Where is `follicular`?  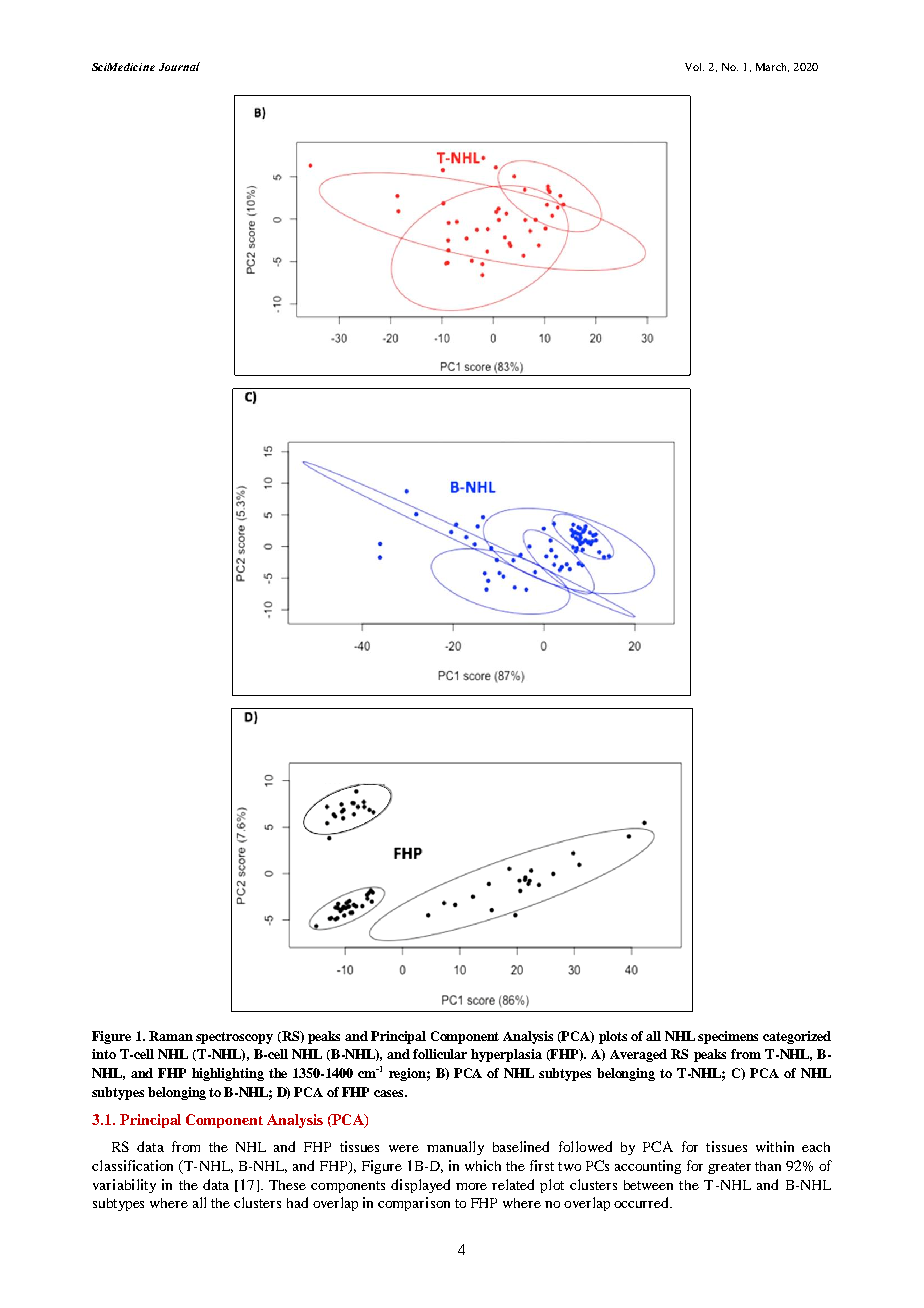 follicular is located at coordinates (440, 1054).
